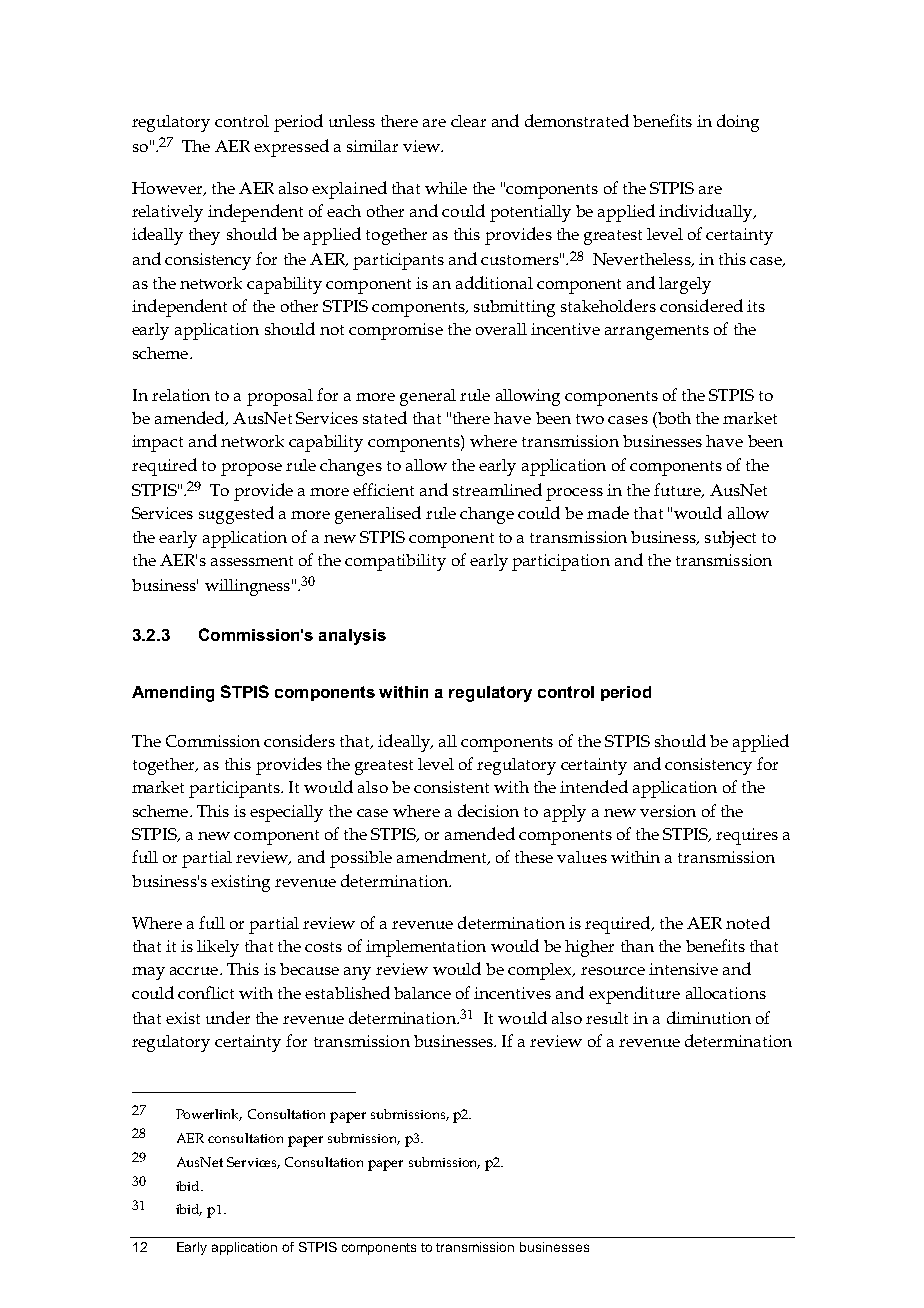 Image resolution: width=924 pixels, height=1308 pixels. What do you see at coordinates (286, 813) in the screenshot?
I see `especially` at bounding box center [286, 813].
